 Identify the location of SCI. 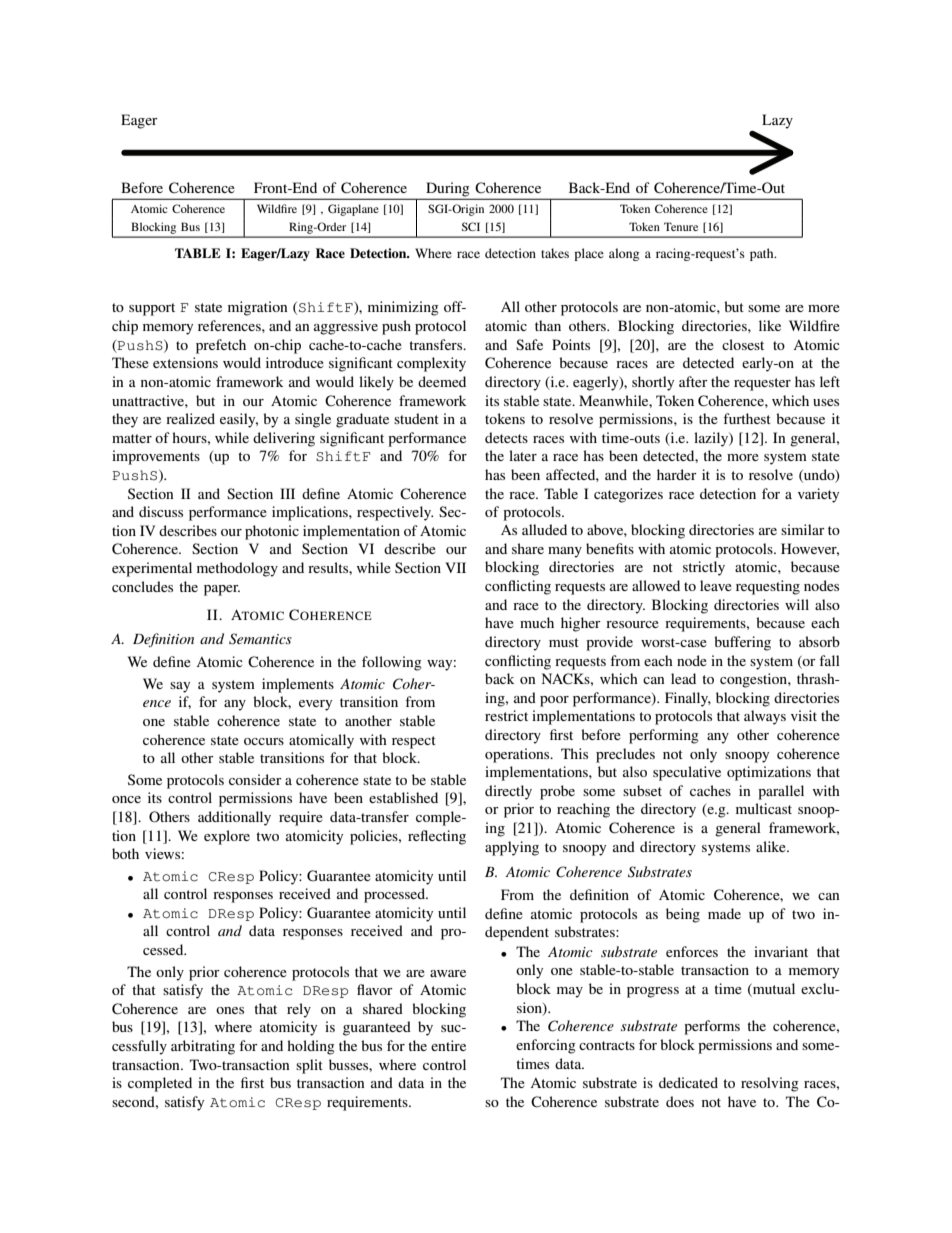
(471, 226).
